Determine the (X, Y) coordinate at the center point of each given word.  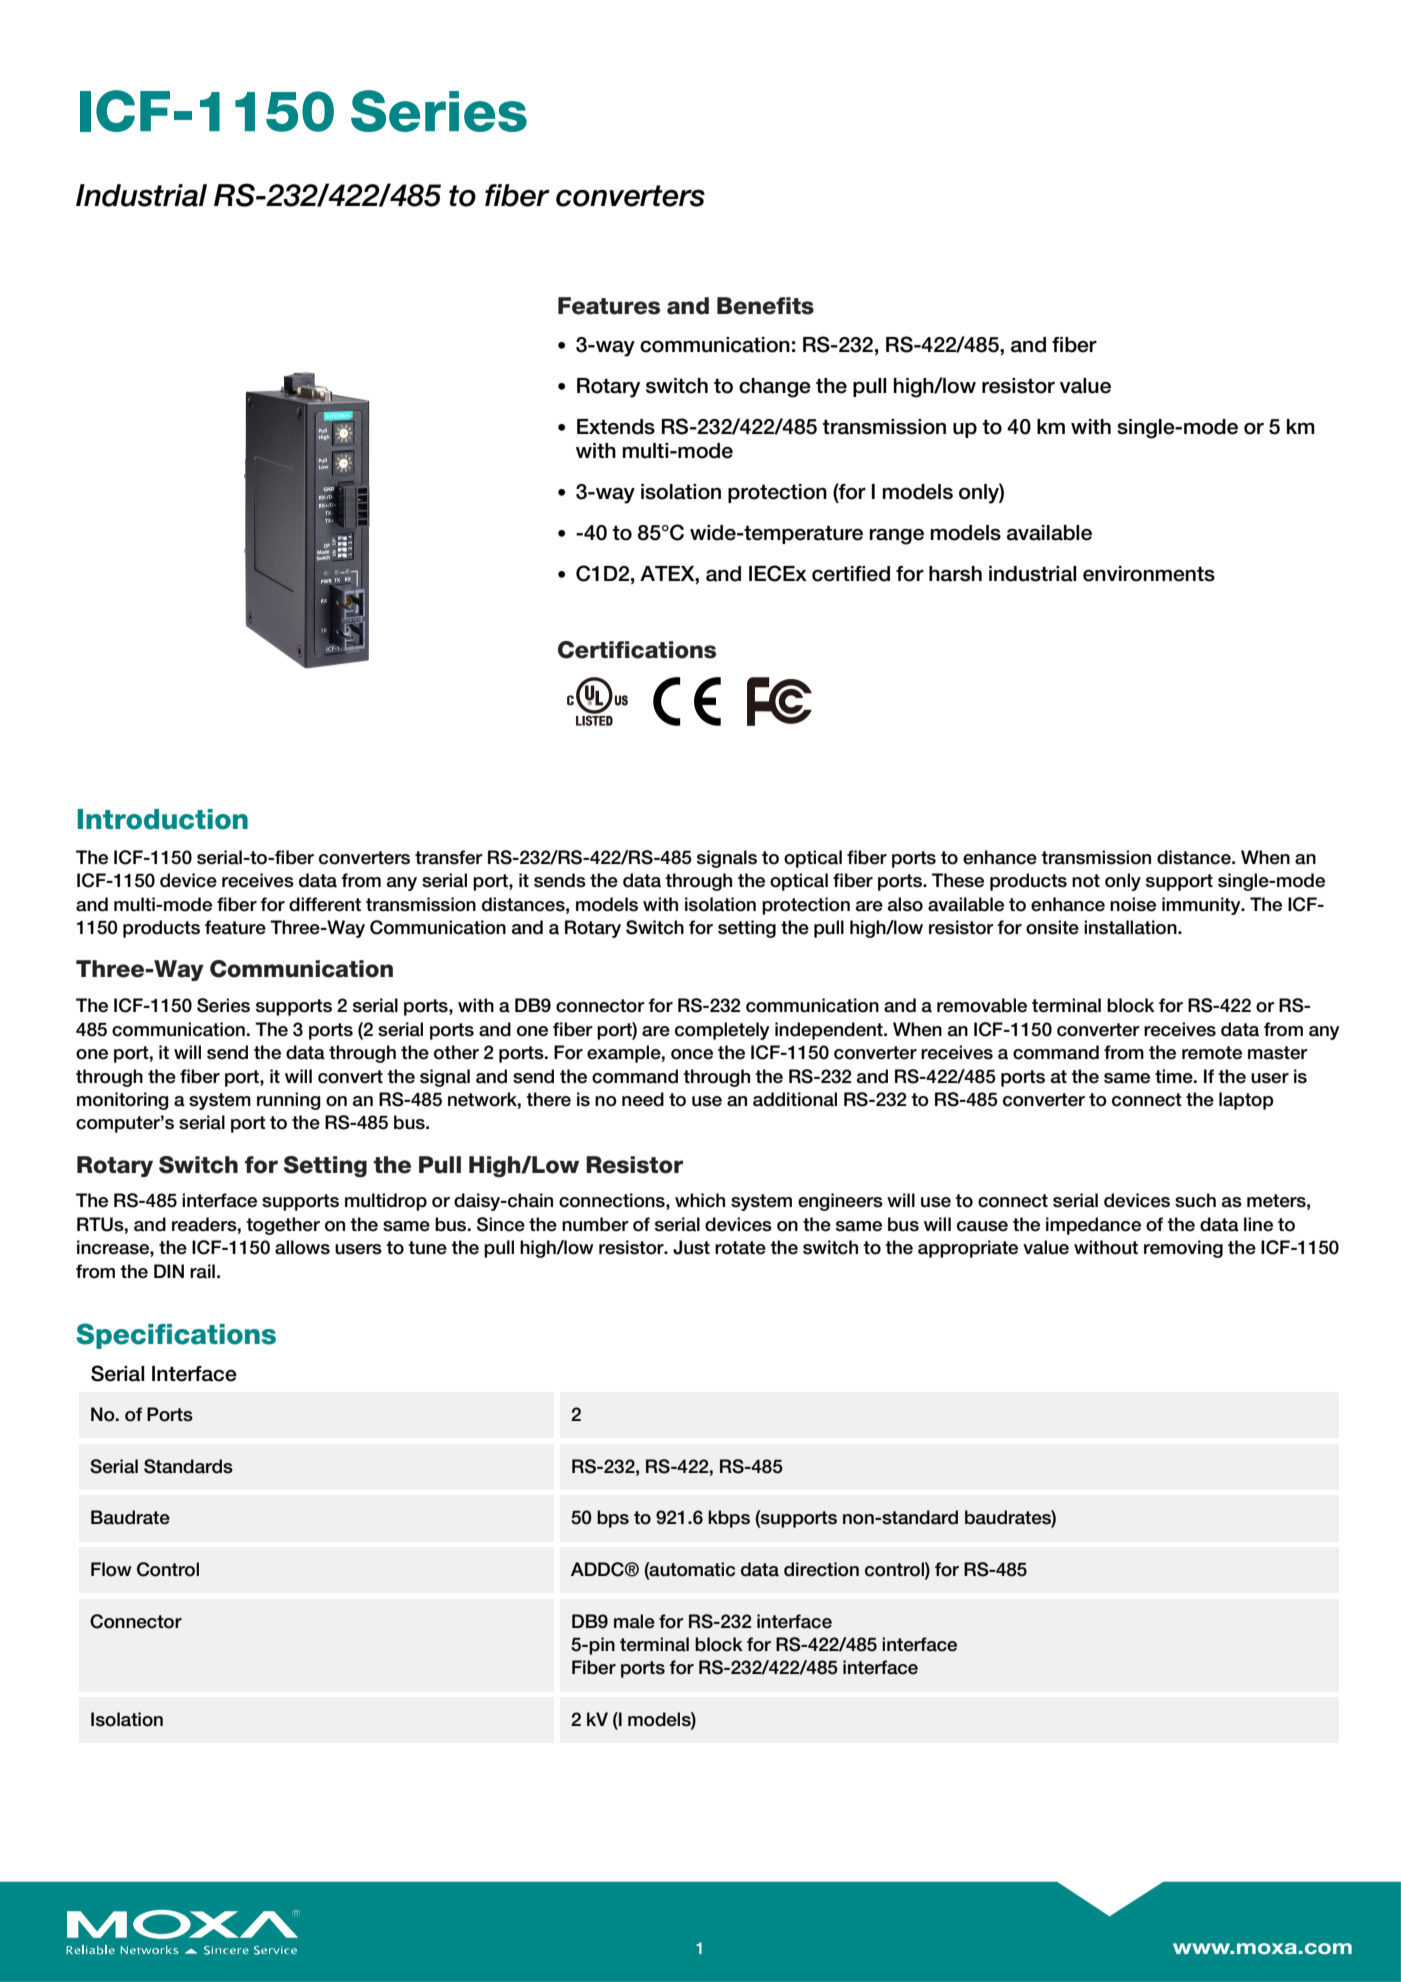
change (775, 388)
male (634, 1621)
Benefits (765, 306)
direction (821, 1569)
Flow (111, 1569)
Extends (616, 427)
